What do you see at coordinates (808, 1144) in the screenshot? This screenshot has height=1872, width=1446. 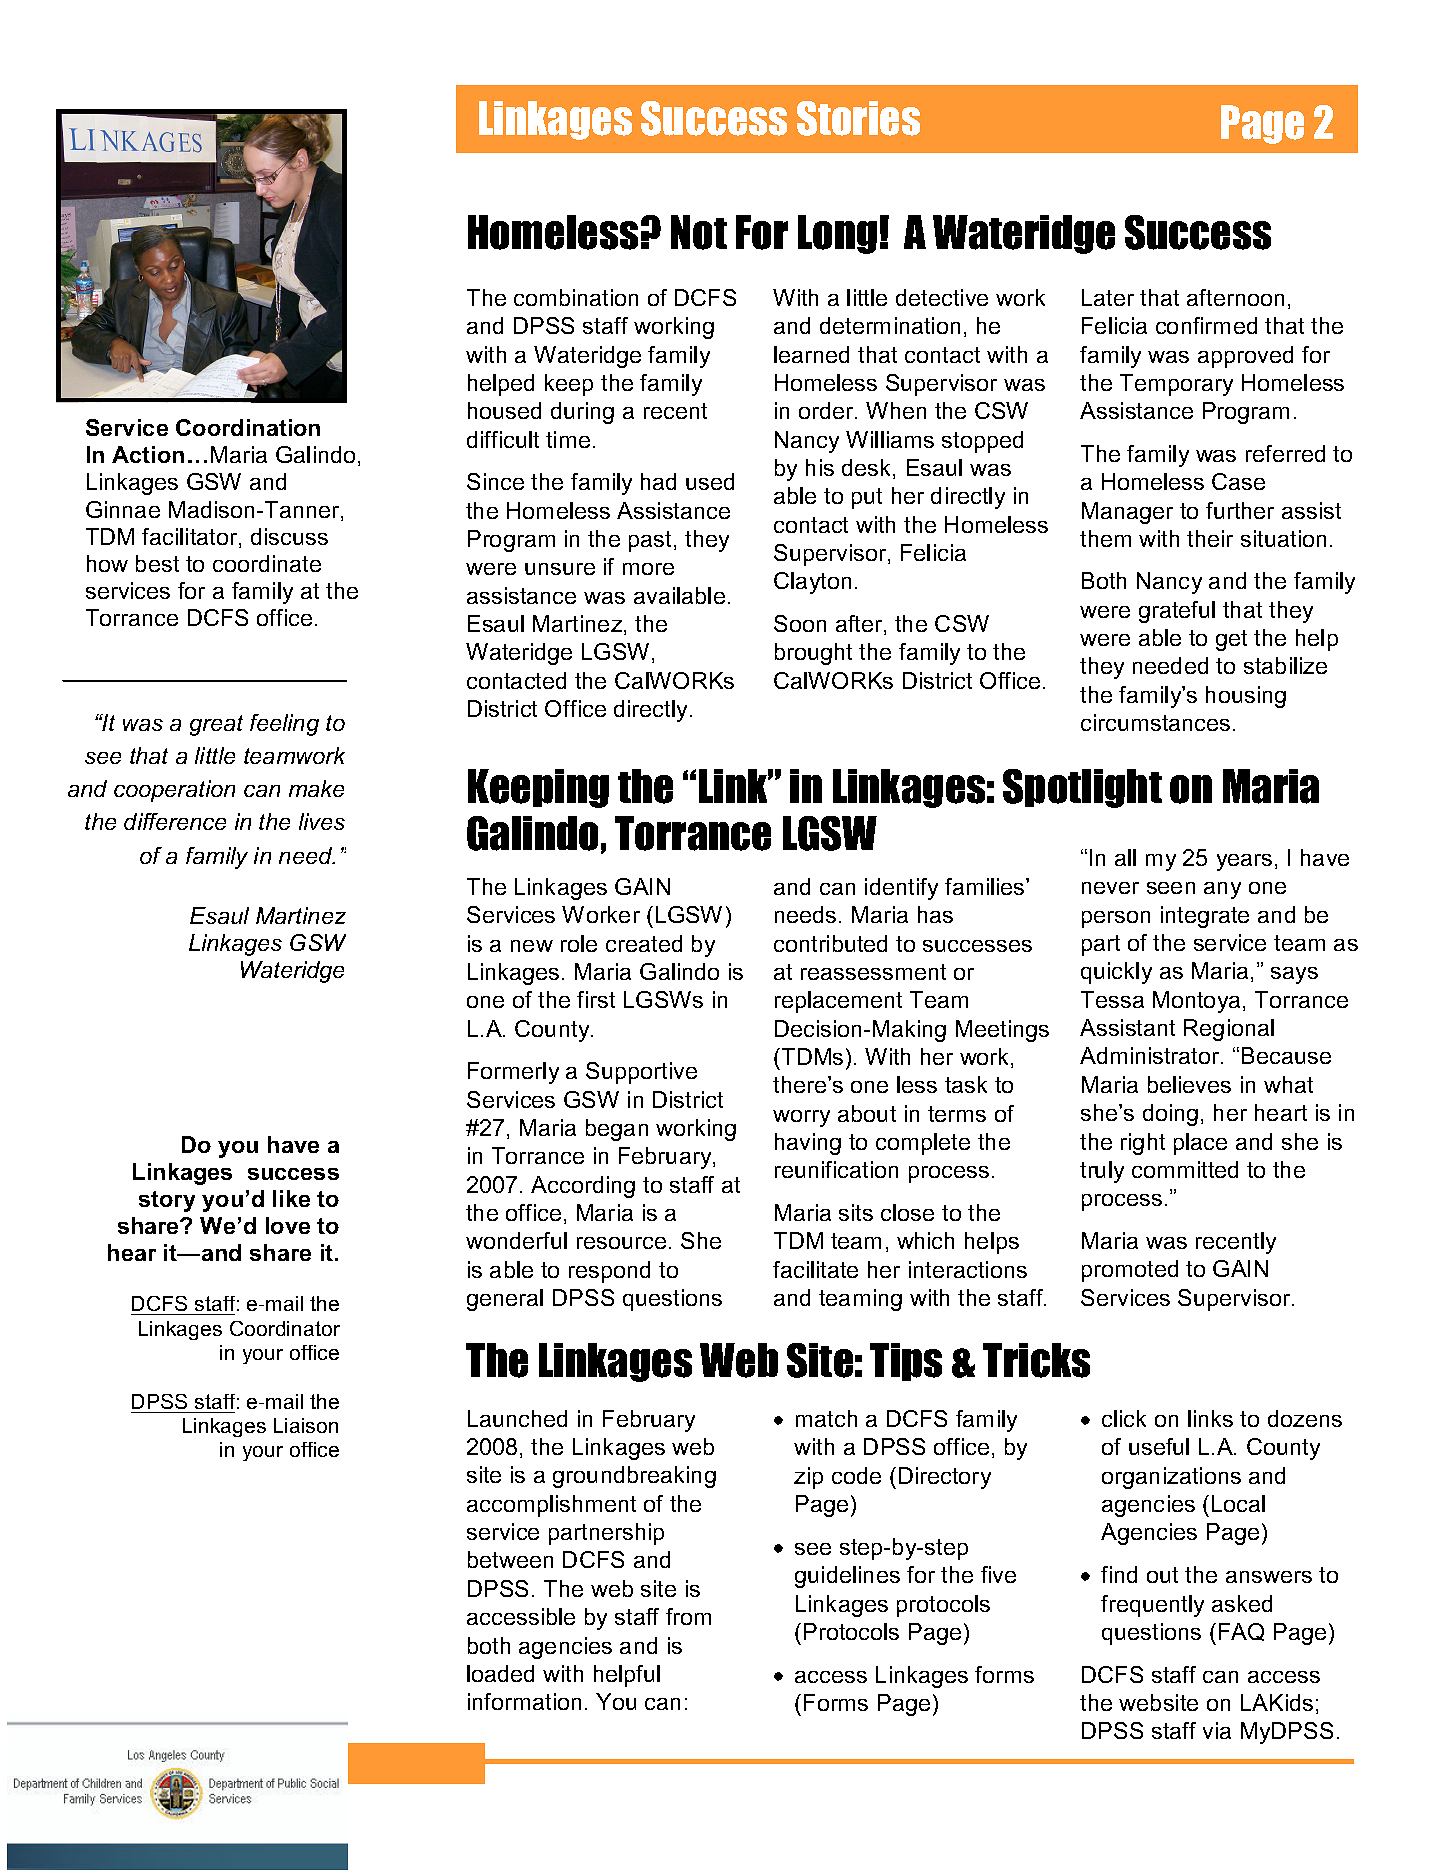 I see `having` at bounding box center [808, 1144].
